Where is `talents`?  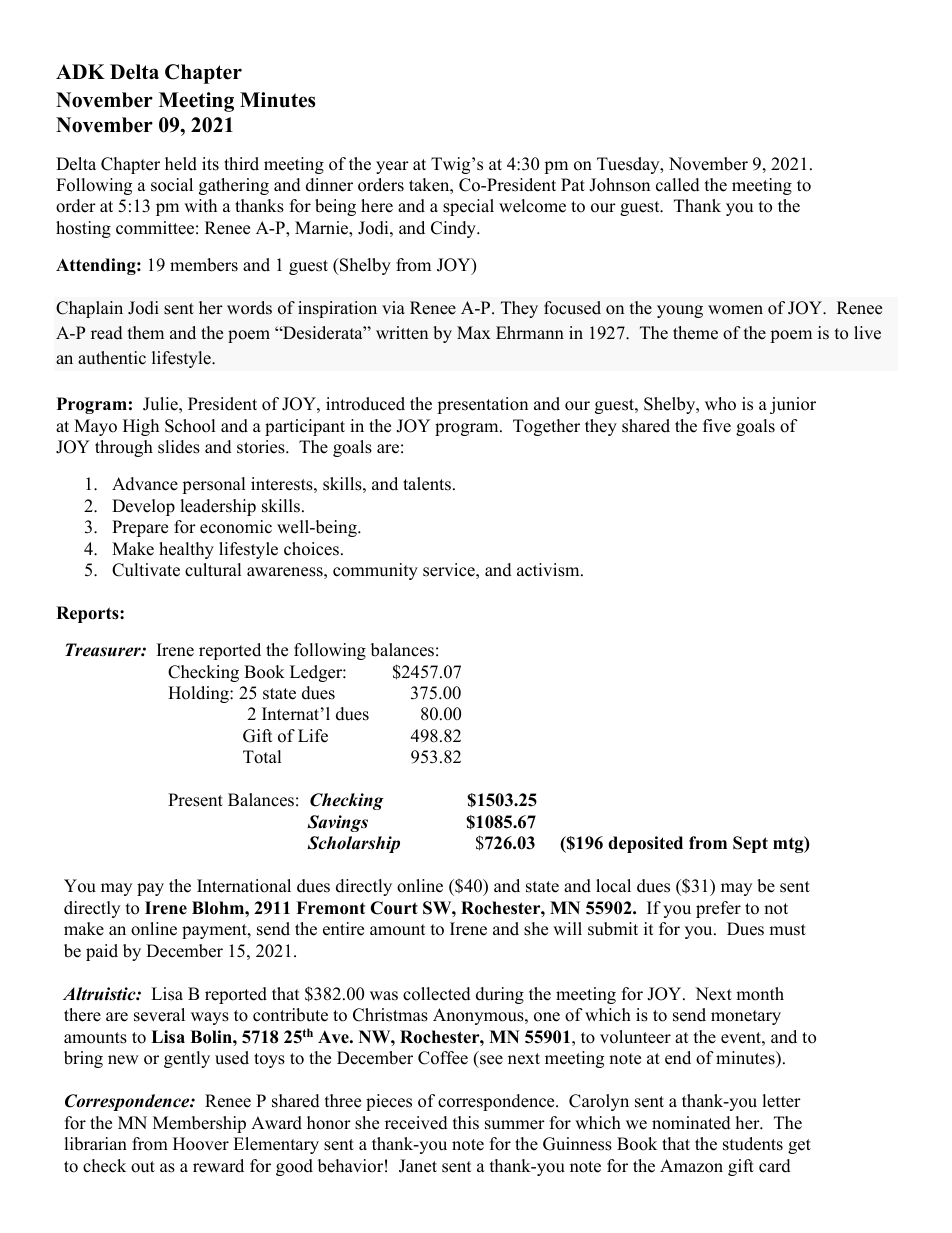 talents is located at coordinates (428, 484).
